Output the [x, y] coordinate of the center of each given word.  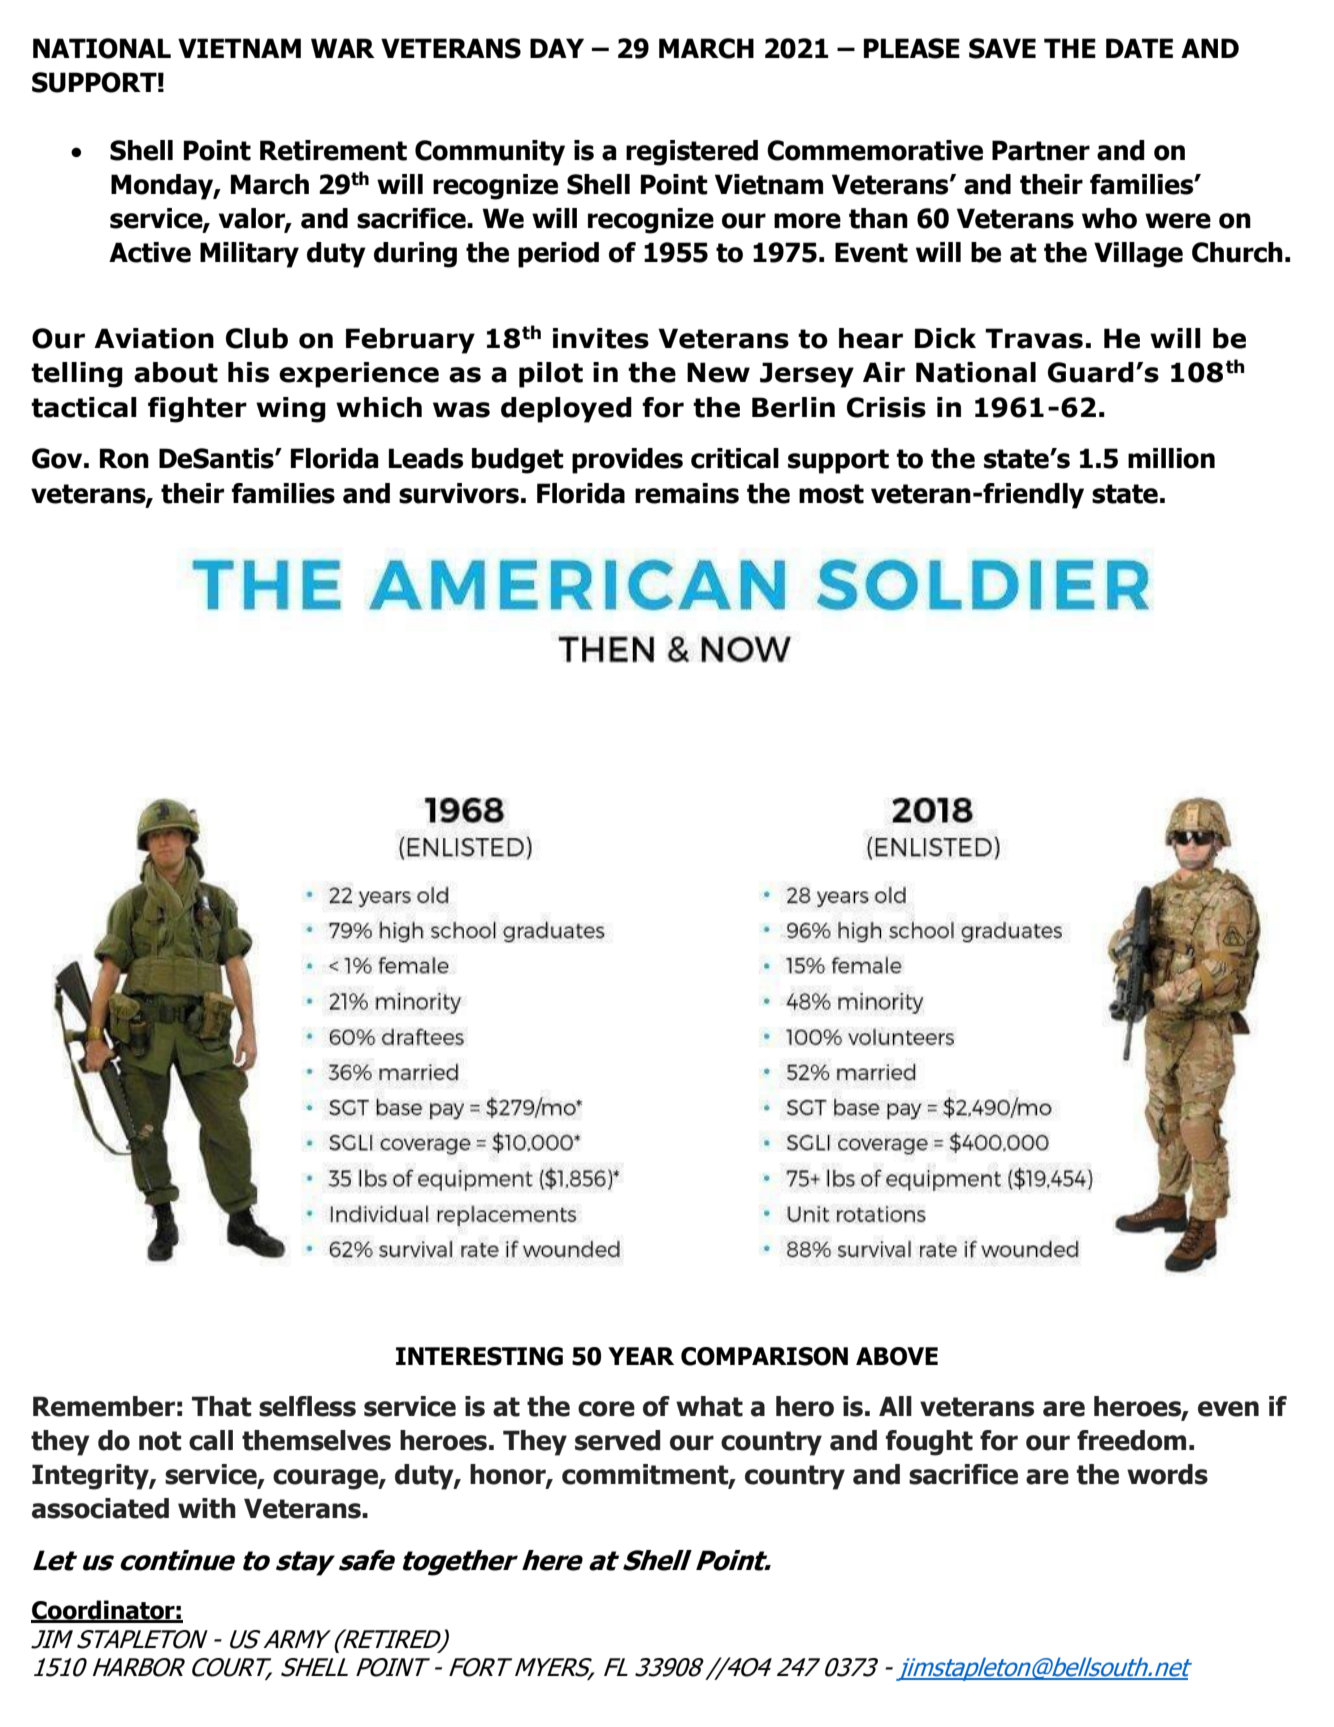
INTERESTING [479, 1356]
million [1171, 458]
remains [687, 493]
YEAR [641, 1356]
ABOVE [897, 1356]
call [211, 1440]
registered [692, 153]
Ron [124, 458]
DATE [1139, 48]
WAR [343, 48]
